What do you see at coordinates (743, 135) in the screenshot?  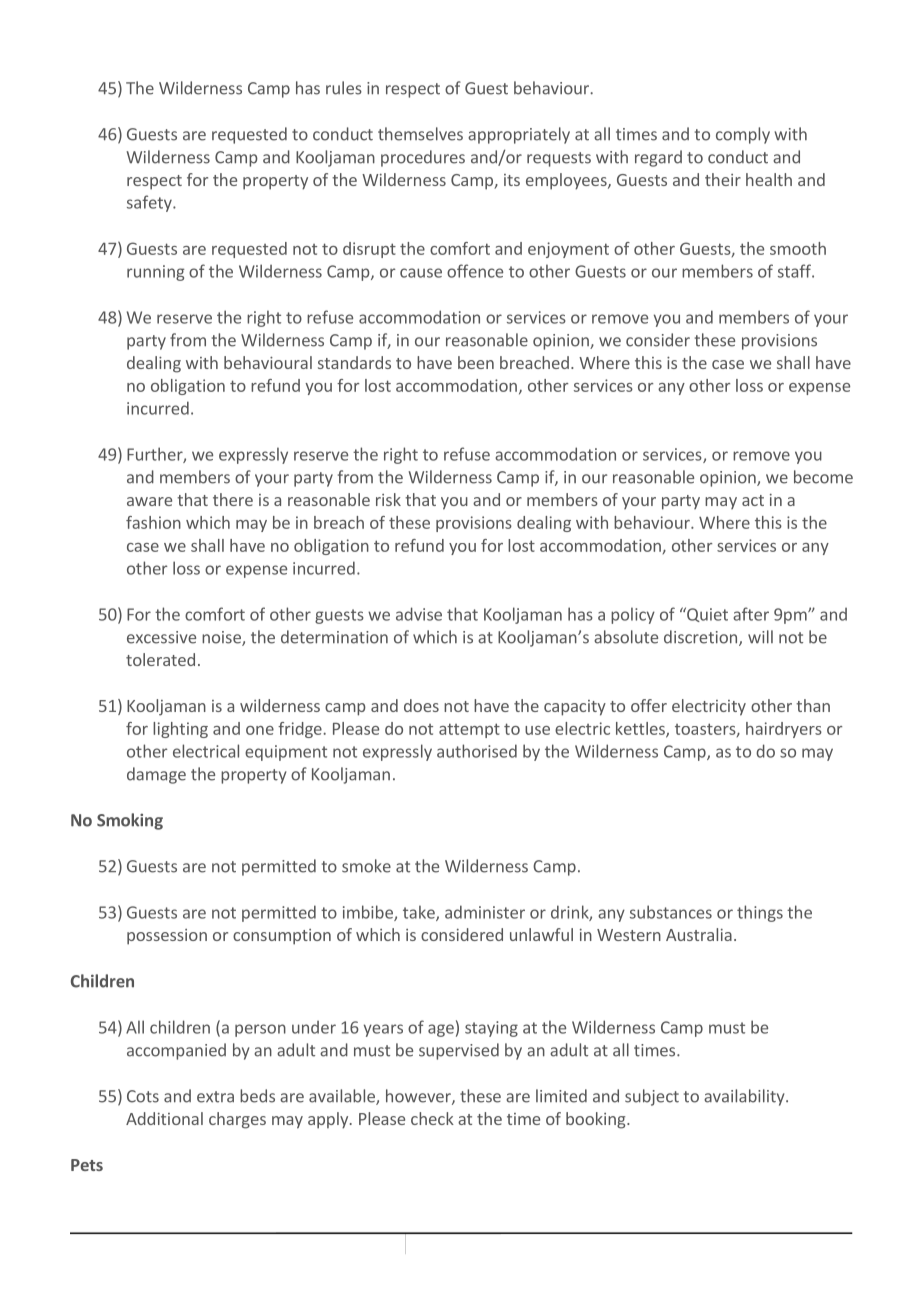 I see `comply` at bounding box center [743, 135].
